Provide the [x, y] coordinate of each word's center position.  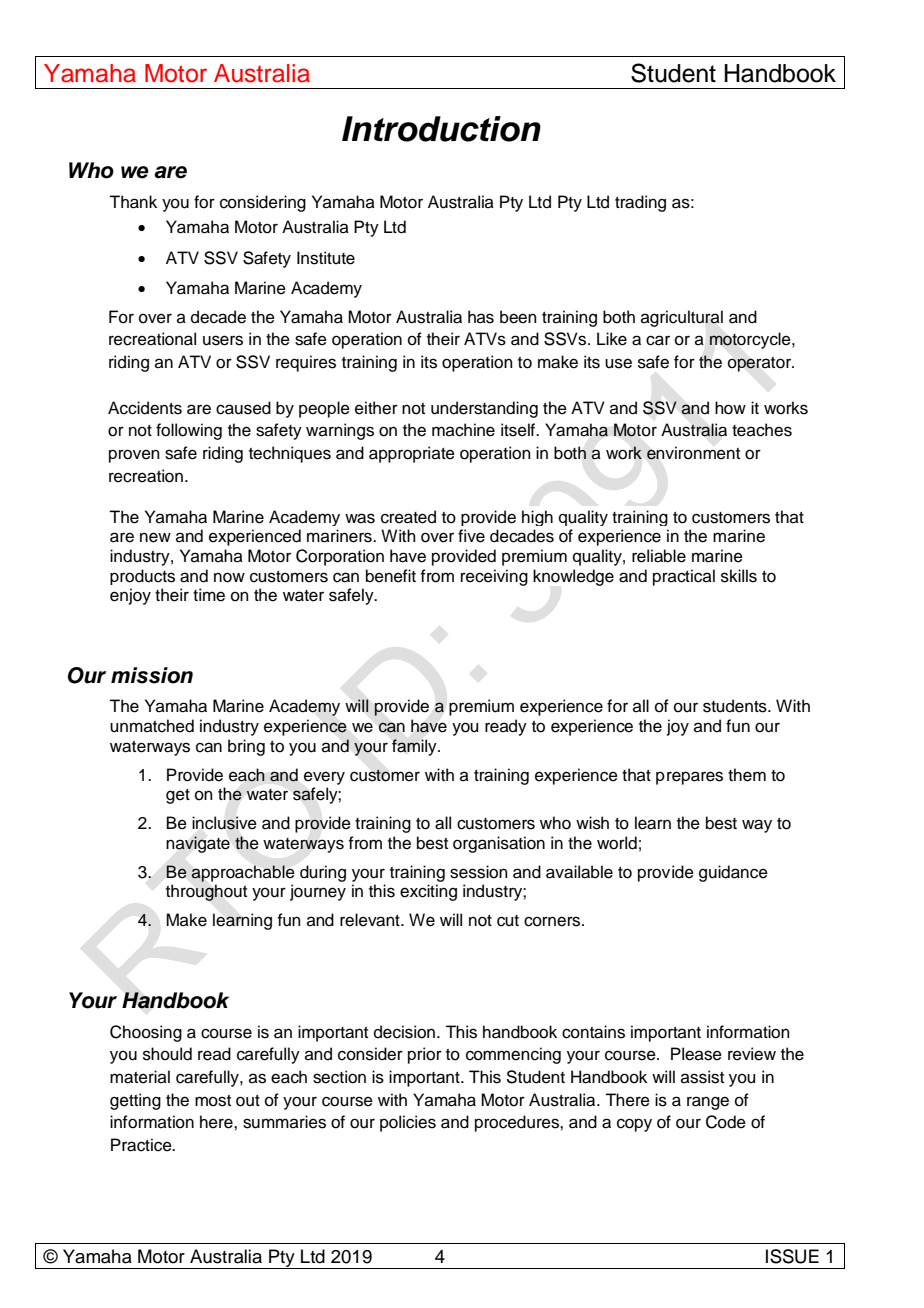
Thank [133, 202]
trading [640, 203]
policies [408, 1123]
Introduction [441, 129]
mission [152, 675]
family [415, 747]
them [747, 775]
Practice [142, 1145]
